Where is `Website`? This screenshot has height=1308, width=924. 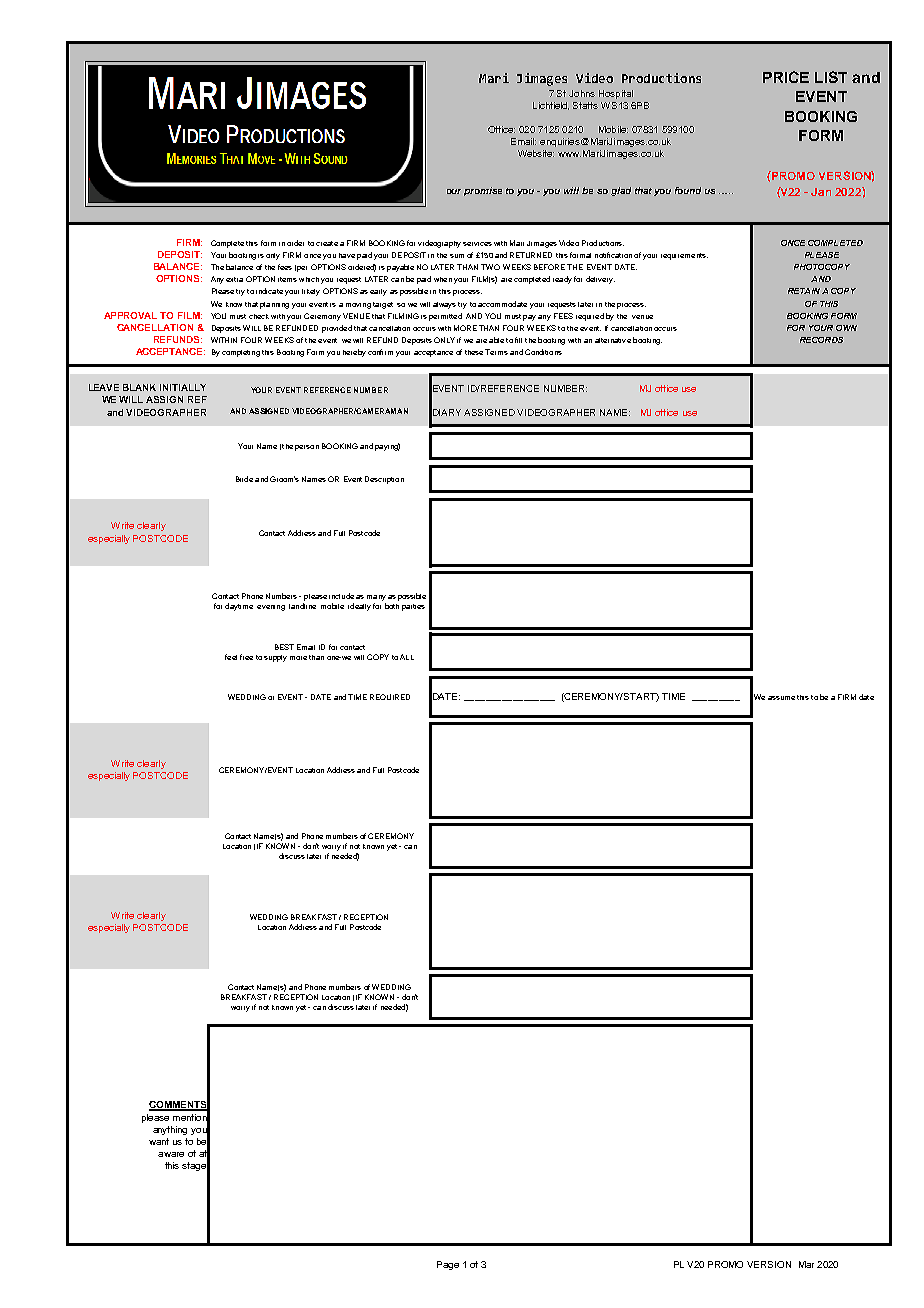
Website is located at coordinates (536, 153).
